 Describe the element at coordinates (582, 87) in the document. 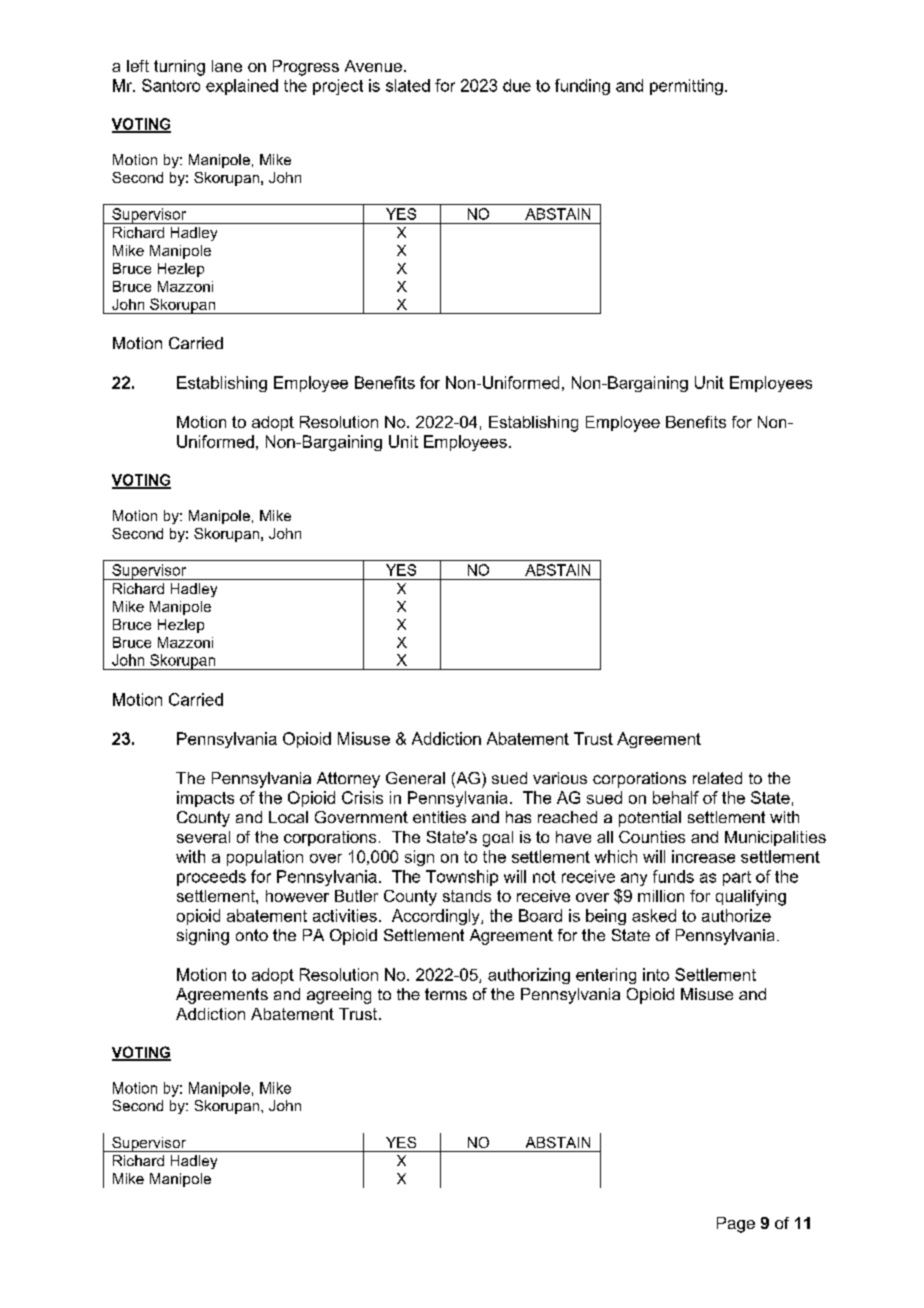

I see `funding` at that location.
